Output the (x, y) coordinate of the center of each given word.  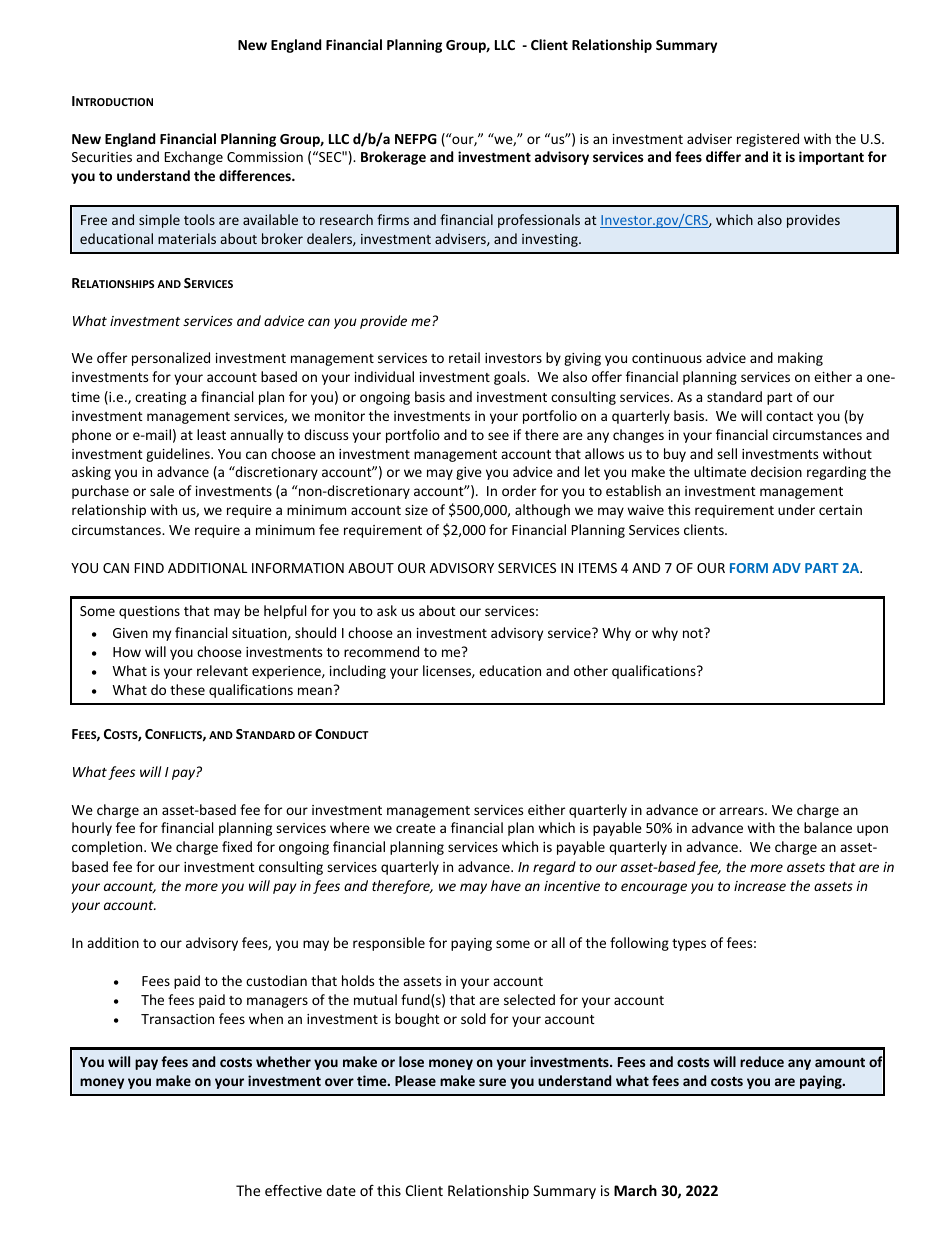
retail (464, 357)
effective (293, 1190)
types (689, 945)
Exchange (194, 158)
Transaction (177, 1019)
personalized (171, 359)
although (542, 511)
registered (768, 140)
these (187, 689)
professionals (539, 221)
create (416, 828)
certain (840, 510)
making (800, 359)
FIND (149, 568)
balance (828, 827)
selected (529, 999)
